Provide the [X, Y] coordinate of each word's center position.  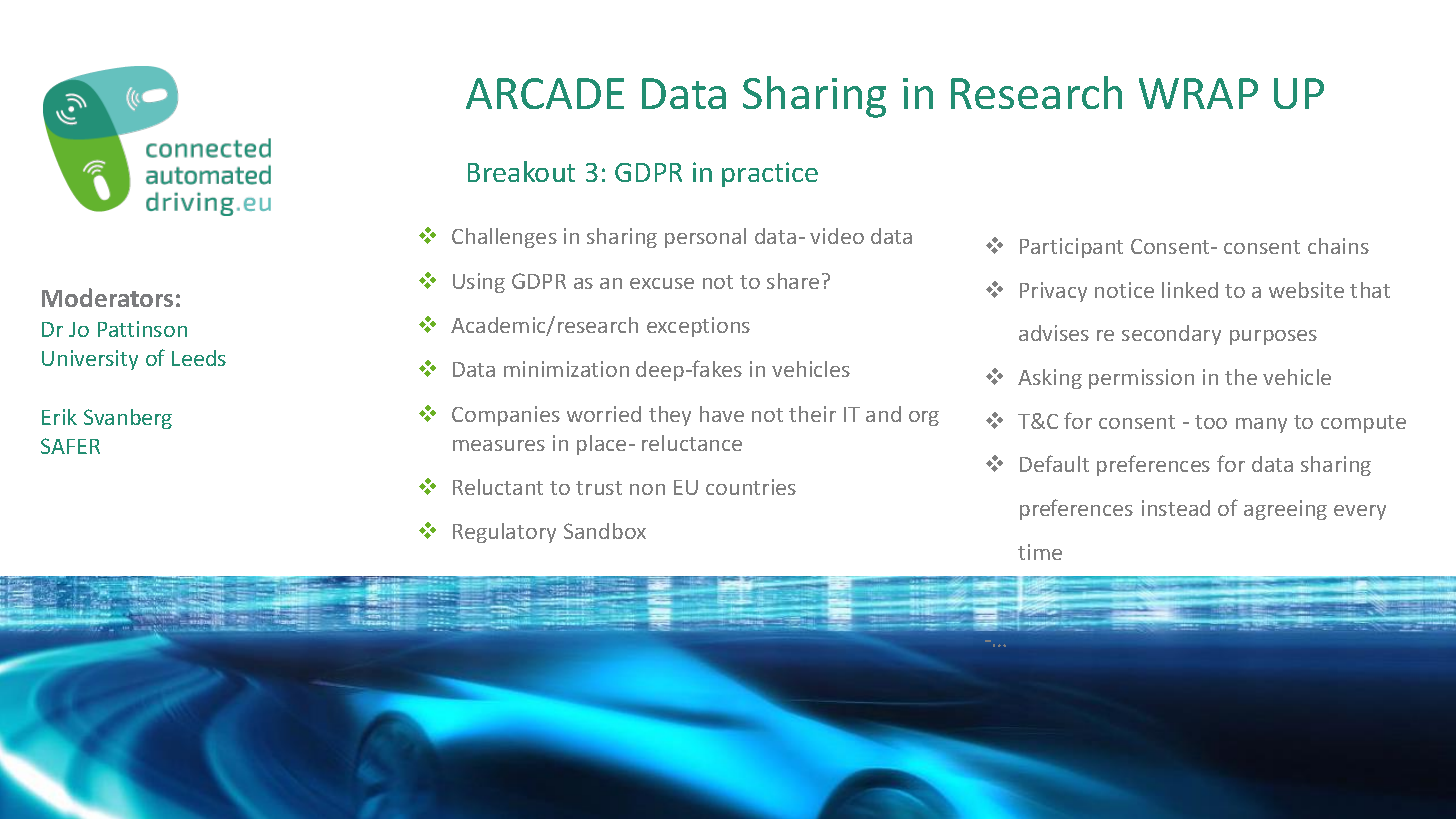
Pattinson [142, 329]
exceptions [698, 327]
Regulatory [504, 533]
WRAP [1198, 93]
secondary [1171, 335]
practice [770, 174]
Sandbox [605, 531]
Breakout [521, 171]
